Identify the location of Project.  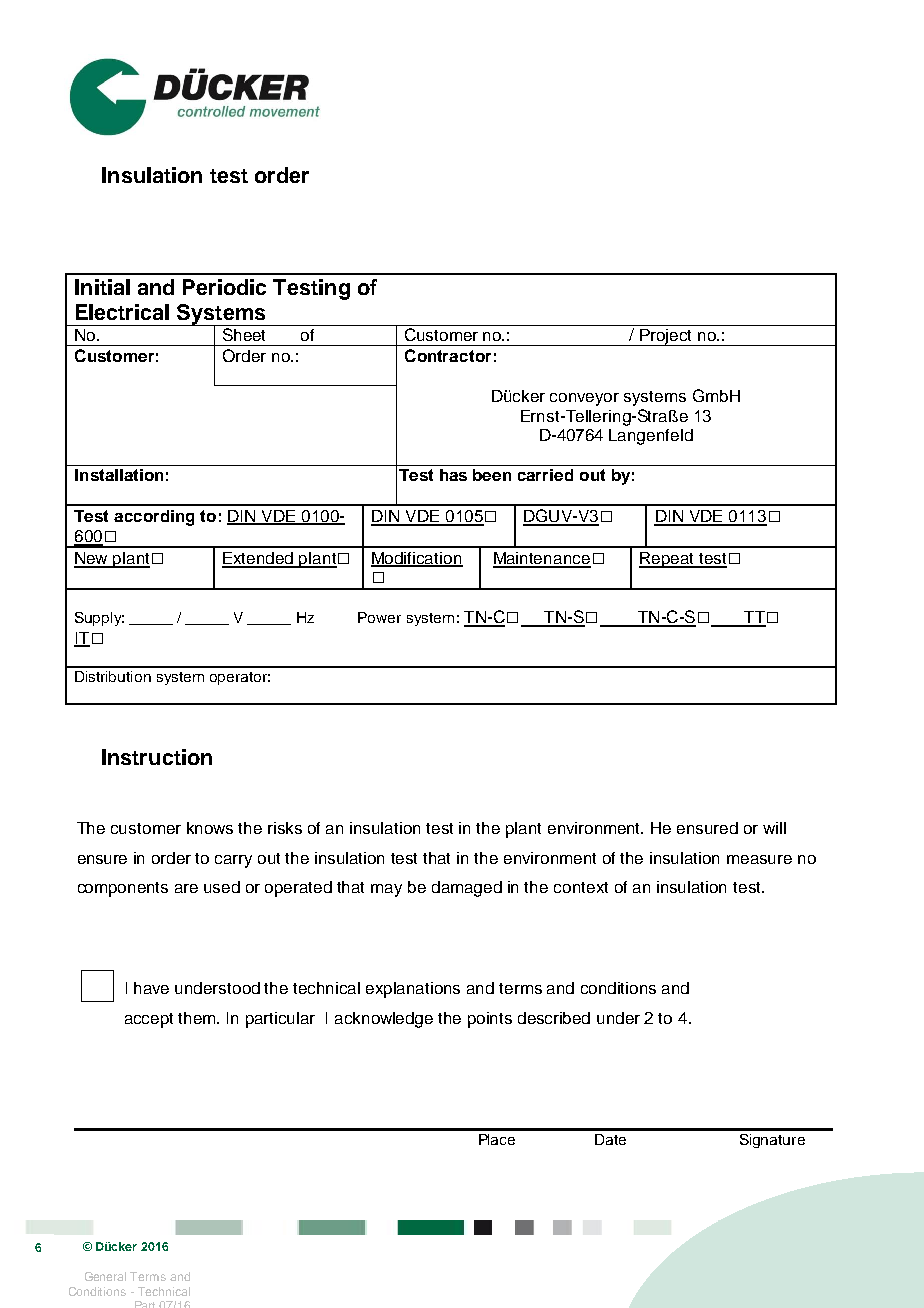
(667, 337).
